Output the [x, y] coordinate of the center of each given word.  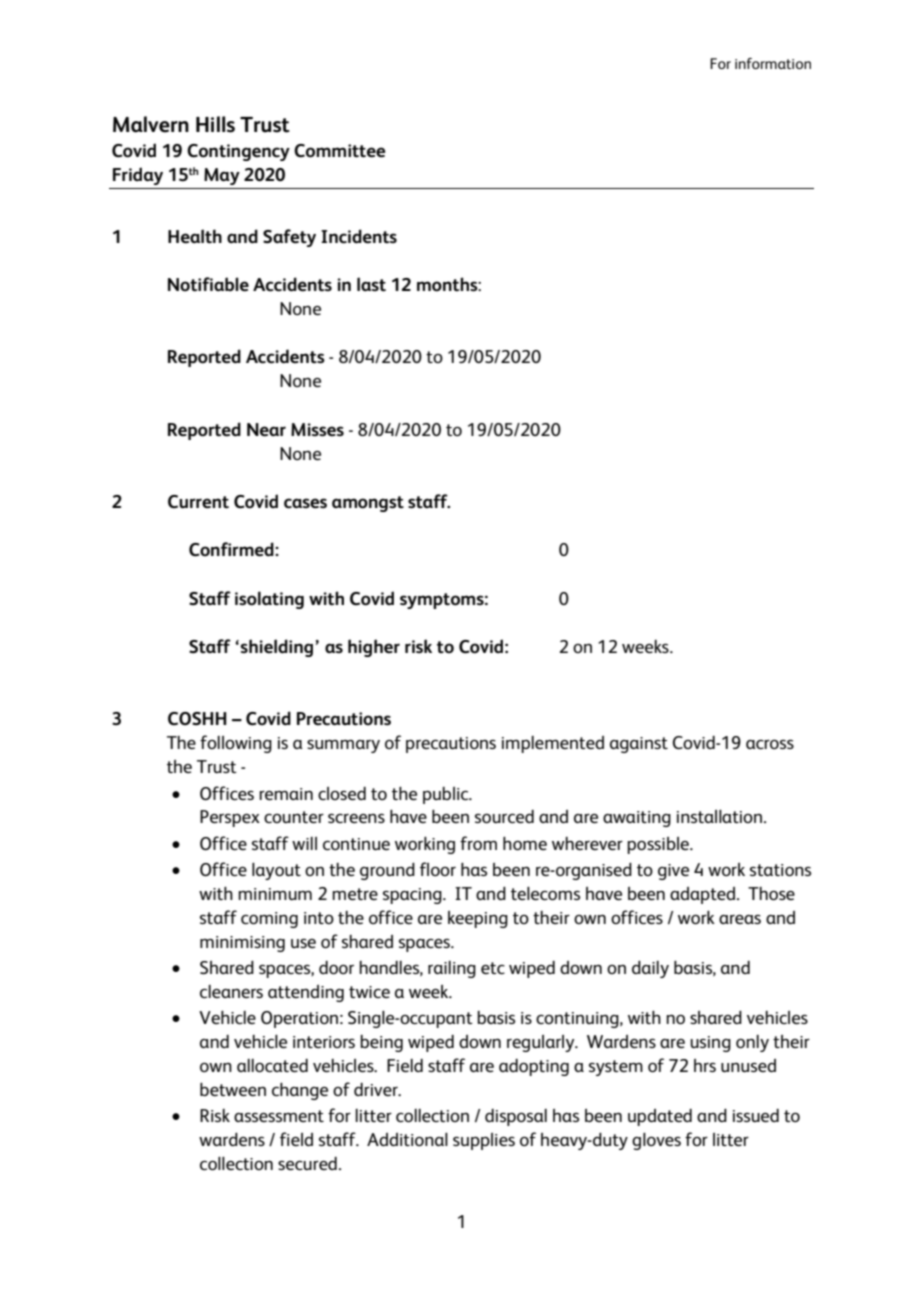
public [447, 795]
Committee [339, 151]
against [639, 745]
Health [195, 236]
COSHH [197, 719]
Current [198, 502]
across [770, 744]
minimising [242, 944]
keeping [478, 919]
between [233, 1089]
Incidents [359, 236]
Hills [215, 124]
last [371, 284]
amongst [368, 504]
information [773, 63]
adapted [702, 895]
